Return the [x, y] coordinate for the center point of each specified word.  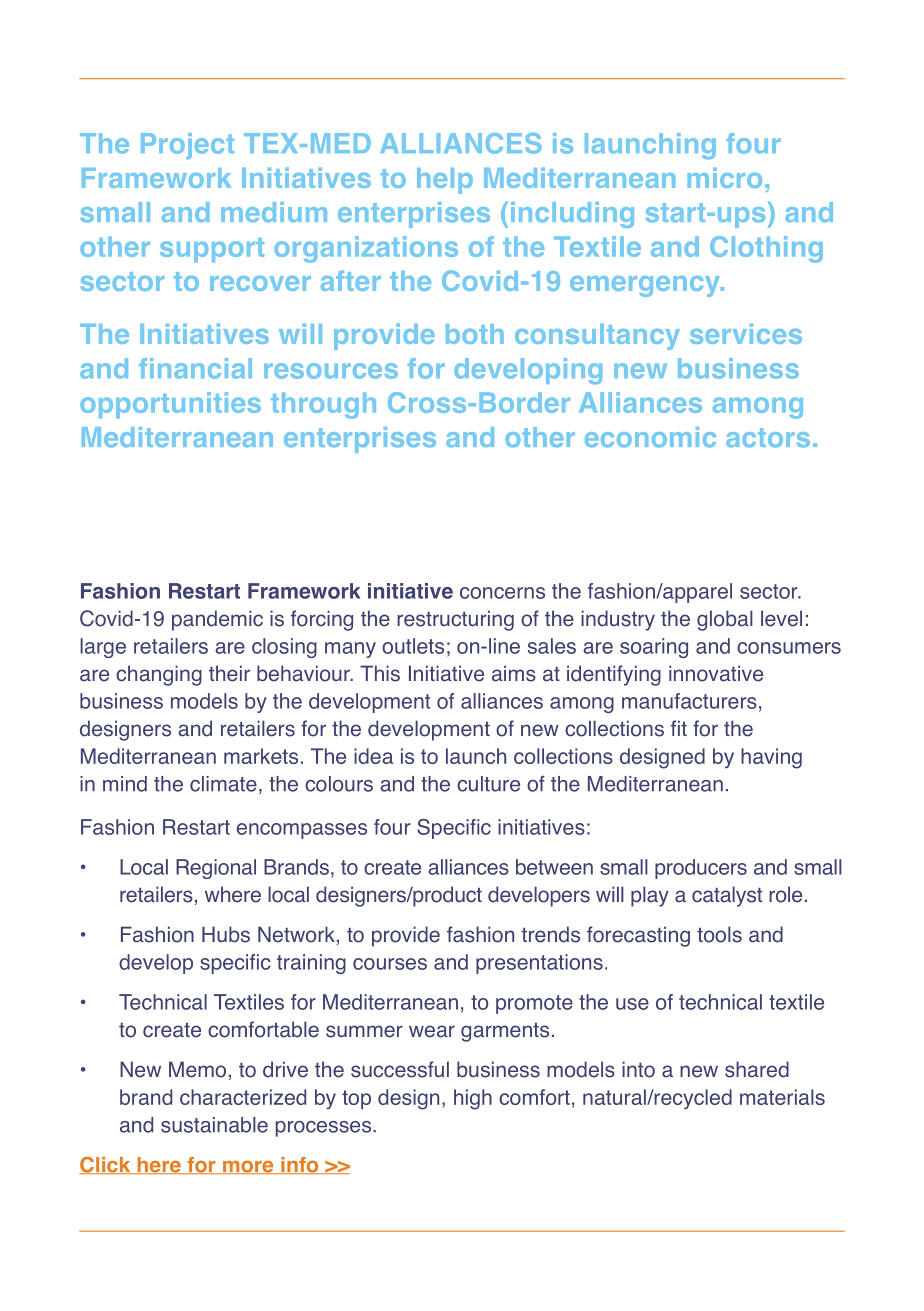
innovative [716, 673]
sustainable [214, 1125]
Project [187, 146]
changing [159, 675]
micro [725, 177]
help [445, 181]
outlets [413, 646]
